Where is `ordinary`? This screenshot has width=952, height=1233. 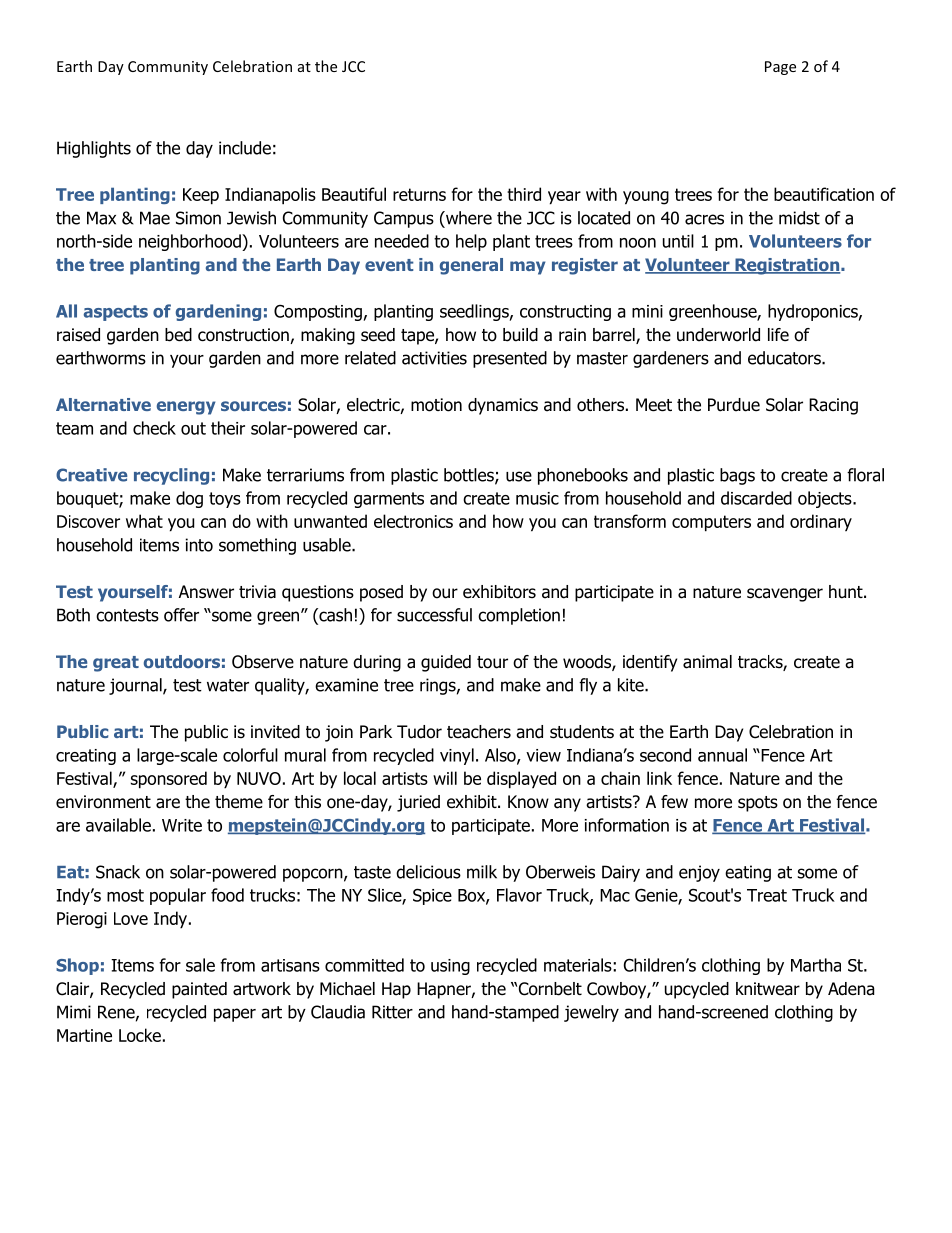 ordinary is located at coordinates (821, 522).
